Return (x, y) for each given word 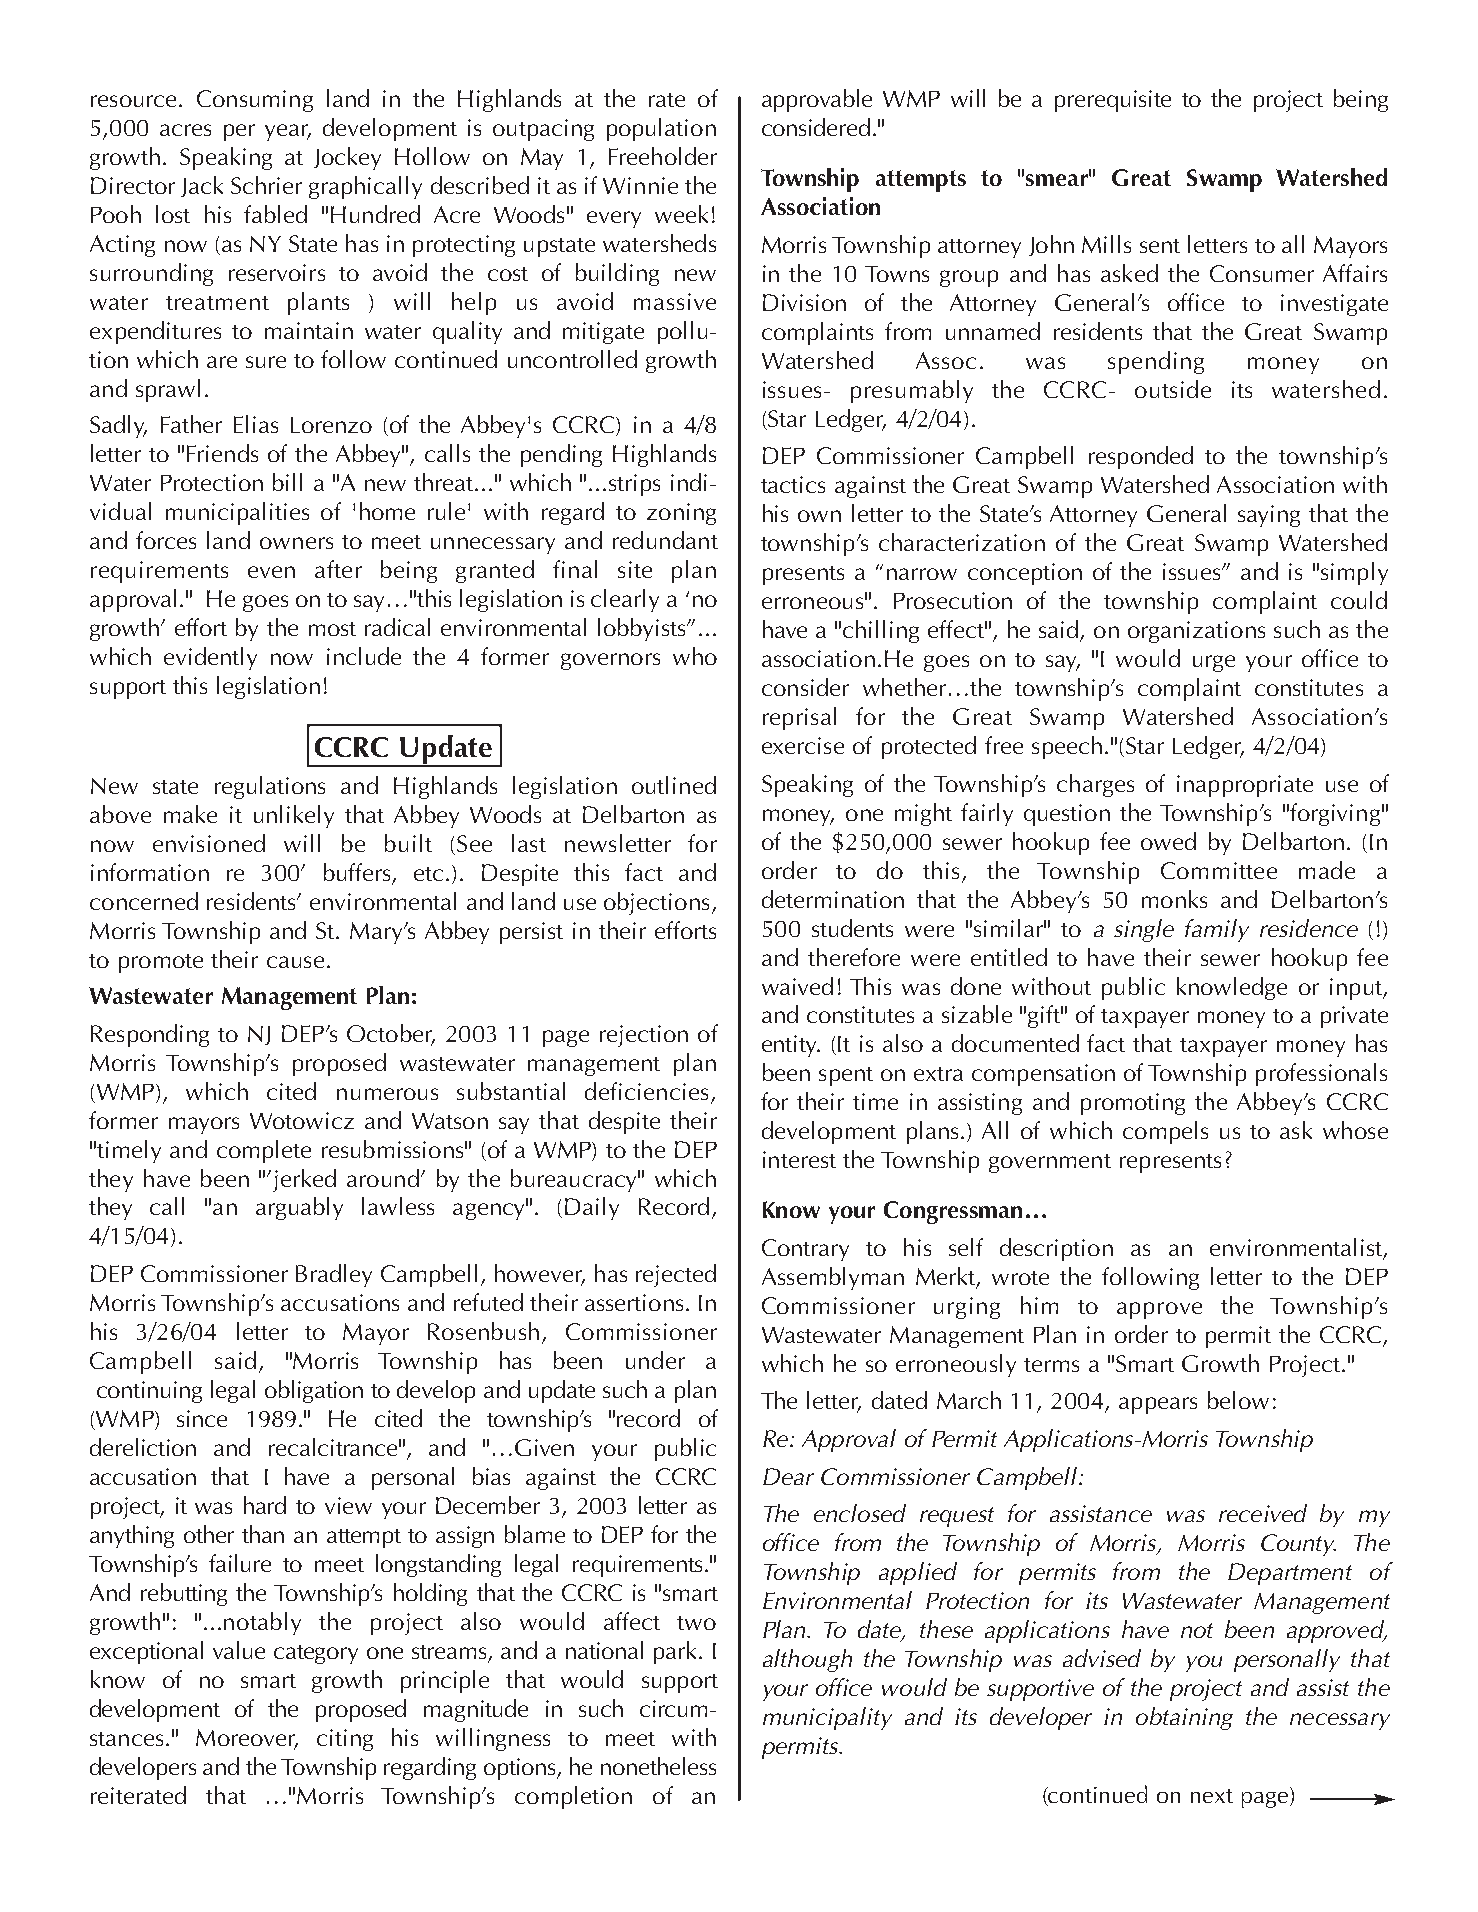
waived (797, 986)
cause (295, 962)
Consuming (255, 101)
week (681, 214)
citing (345, 1740)
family (1217, 930)
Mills (1106, 244)
